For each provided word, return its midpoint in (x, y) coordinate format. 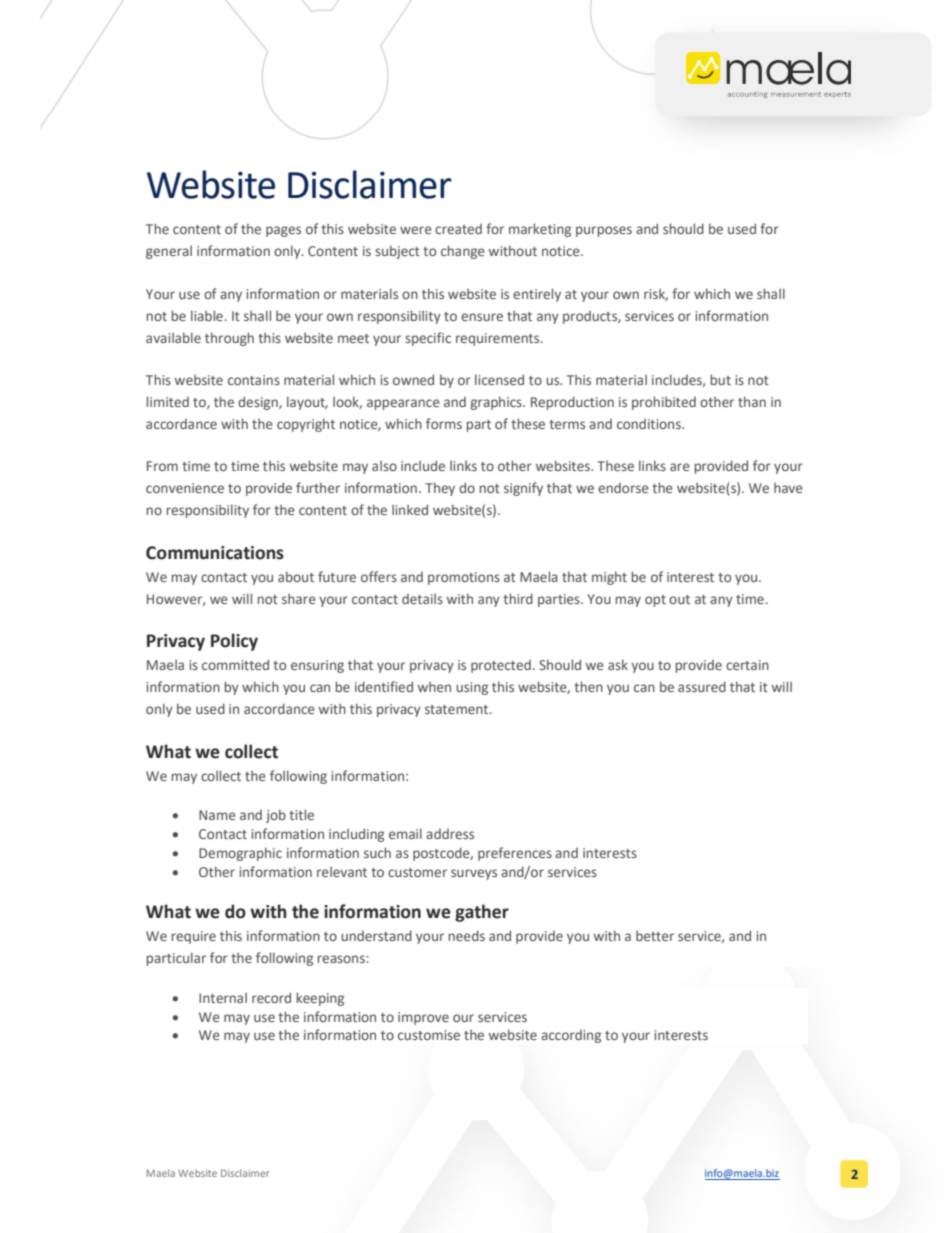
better (655, 935)
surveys (474, 874)
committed (235, 664)
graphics (497, 403)
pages (283, 231)
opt (655, 601)
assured (702, 686)
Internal (223, 997)
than (752, 401)
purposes (604, 231)
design (259, 403)
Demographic (240, 854)
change (463, 252)
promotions (464, 578)
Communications (215, 553)
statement (458, 709)
